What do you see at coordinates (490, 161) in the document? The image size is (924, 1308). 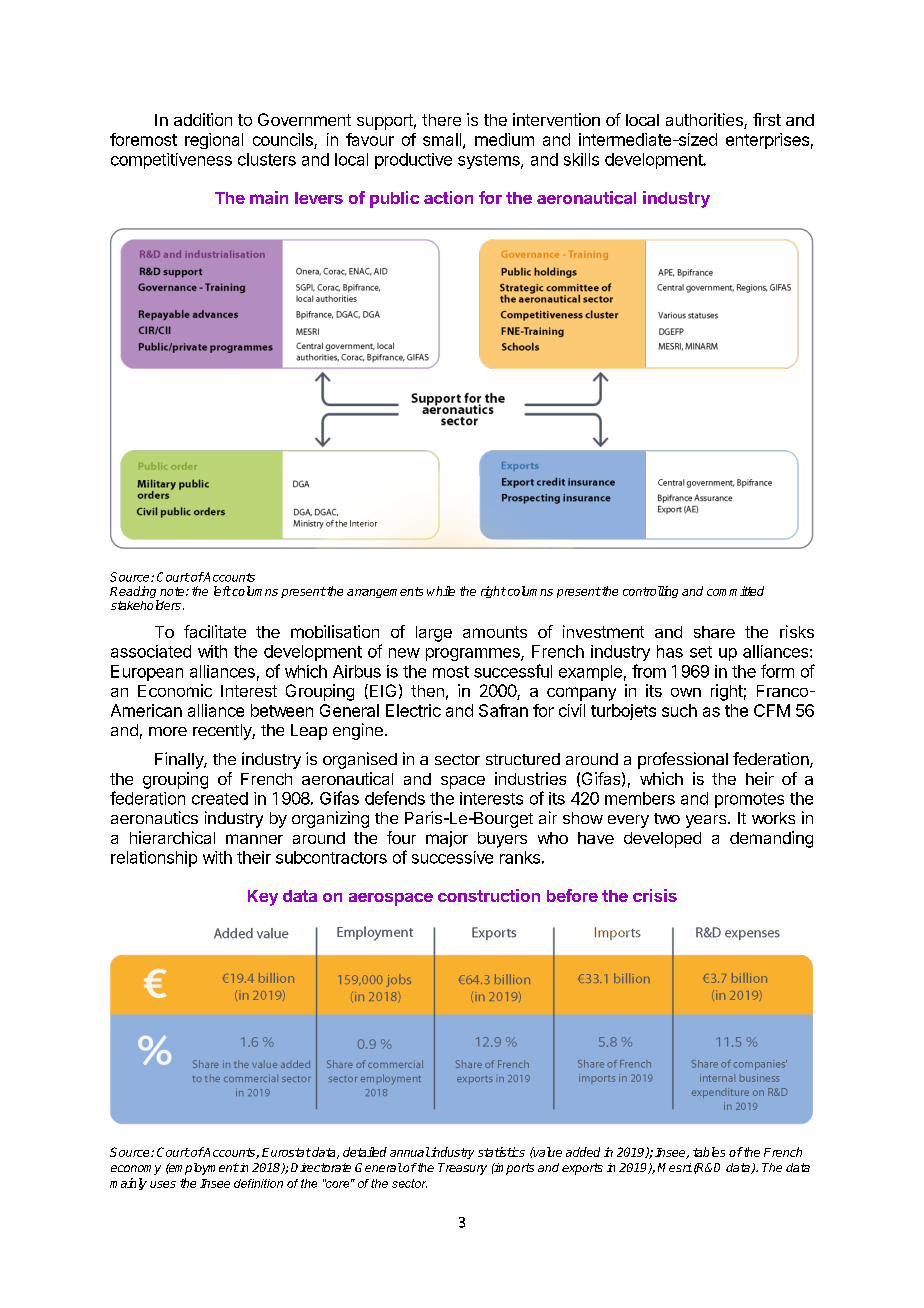 I see `systems` at bounding box center [490, 161].
